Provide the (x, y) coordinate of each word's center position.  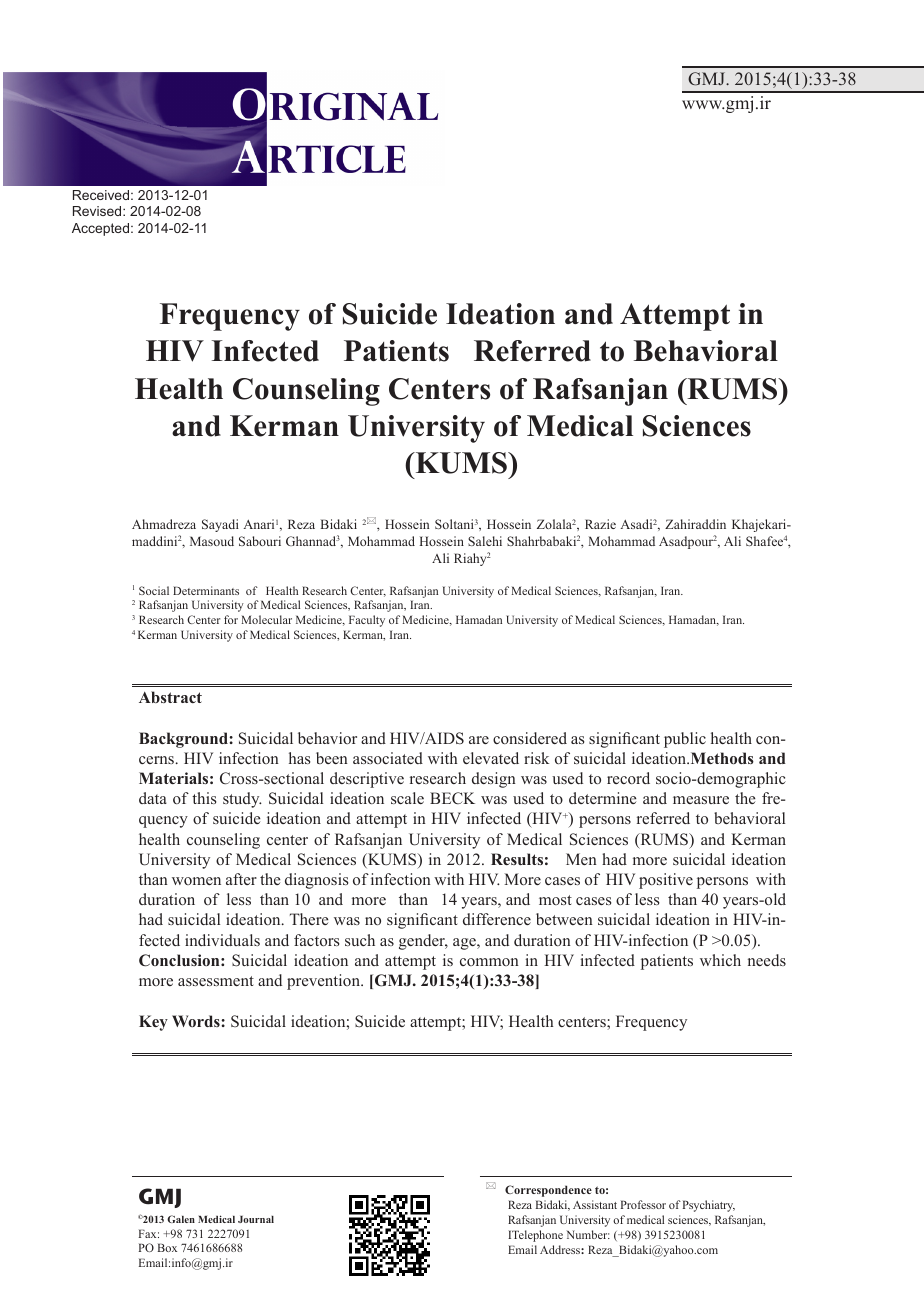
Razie (600, 524)
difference (497, 919)
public (685, 740)
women (196, 881)
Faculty (367, 621)
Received (101, 195)
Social (154, 590)
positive (666, 881)
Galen (181, 1219)
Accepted (100, 229)
